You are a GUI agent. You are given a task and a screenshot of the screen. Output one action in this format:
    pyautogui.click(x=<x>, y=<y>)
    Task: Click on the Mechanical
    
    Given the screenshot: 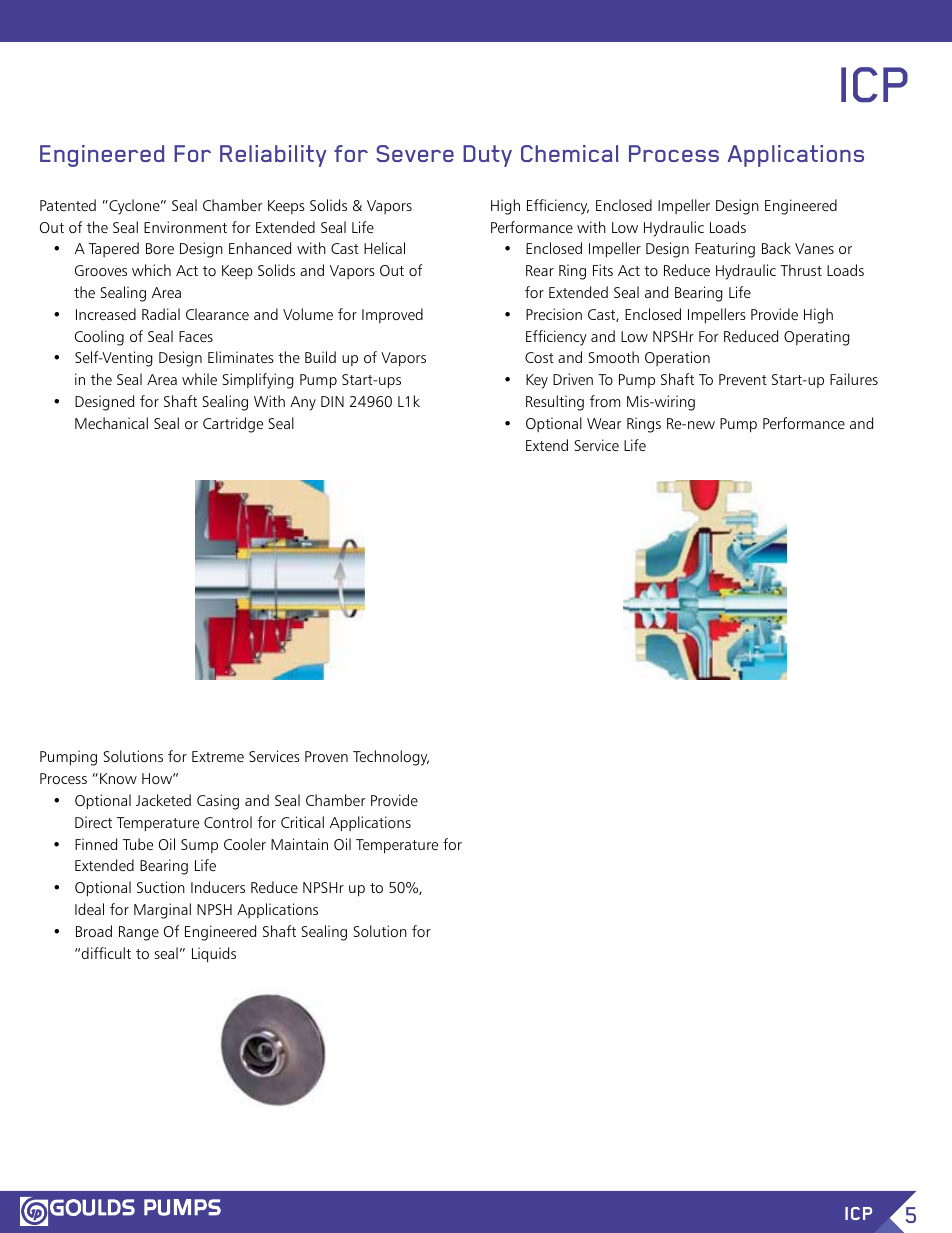 What is the action you would take?
    pyautogui.click(x=111, y=423)
